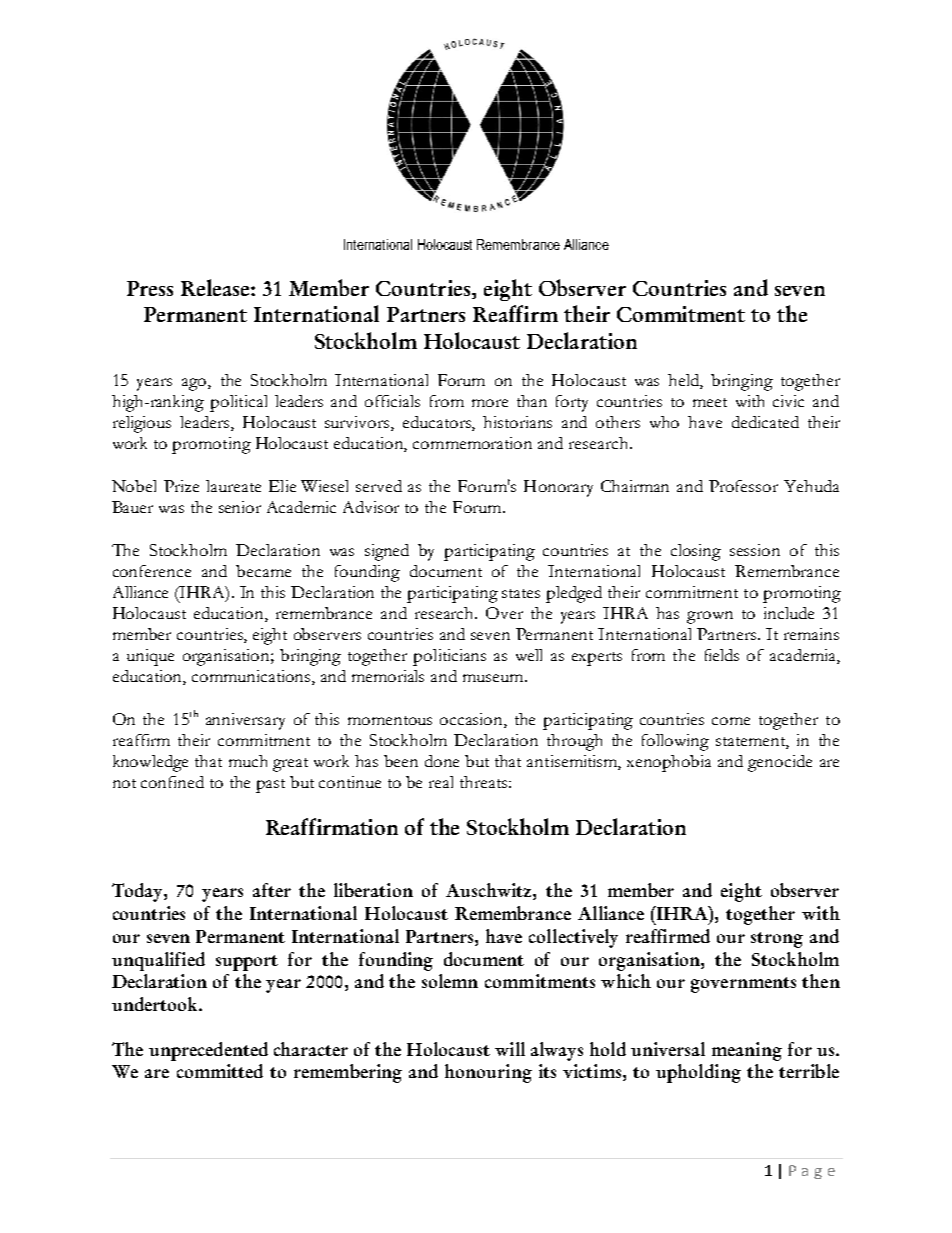  What do you see at coordinates (780, 763) in the image?
I see `genocide` at bounding box center [780, 763].
